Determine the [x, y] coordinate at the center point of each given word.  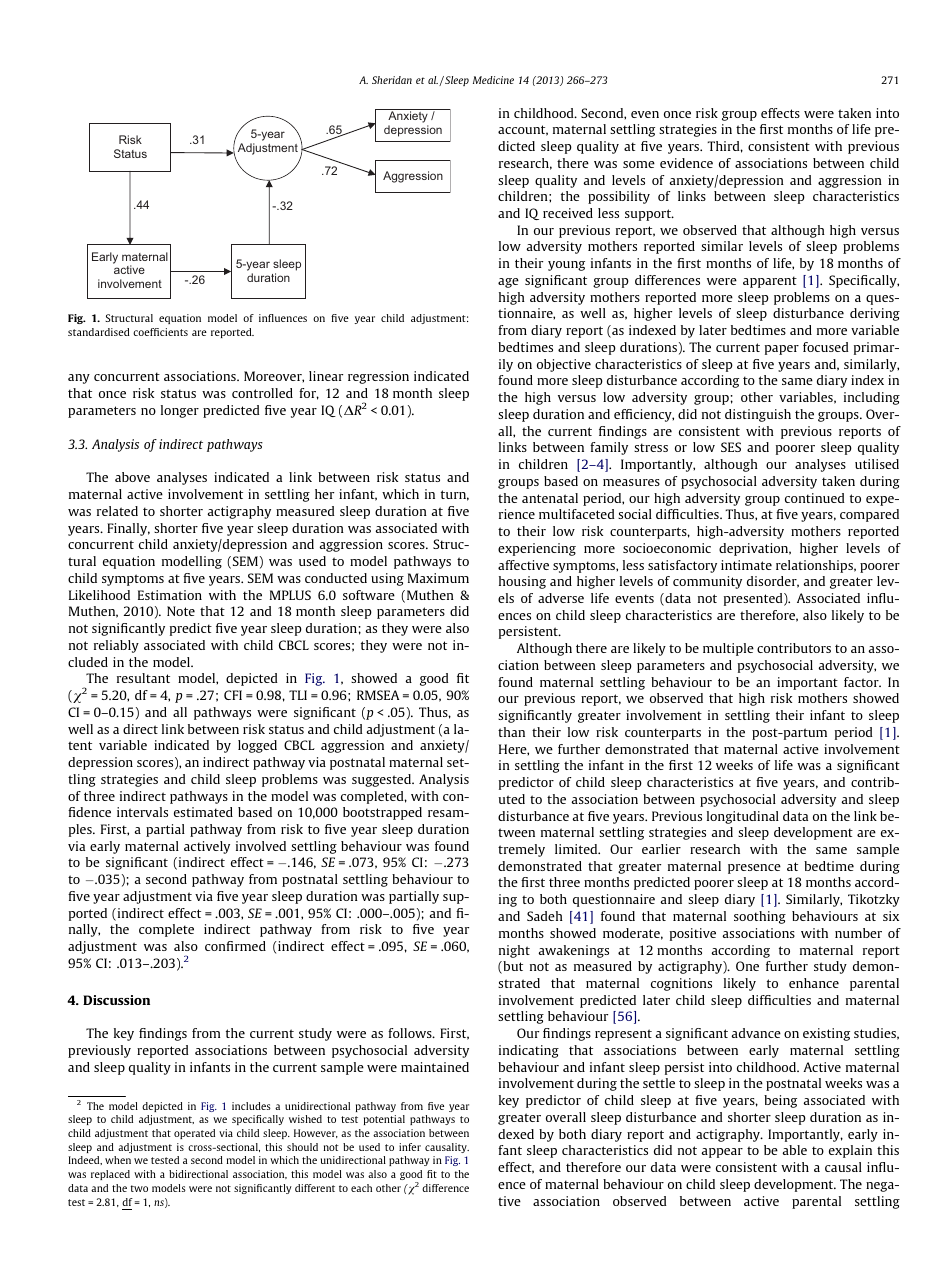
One [747, 966]
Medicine [493, 80]
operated [194, 1134]
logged [257, 746]
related [117, 511]
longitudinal [743, 817]
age [508, 283]
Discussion [116, 1000]
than [511, 732]
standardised [99, 332]
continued [815, 498]
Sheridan [392, 80]
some [639, 164]
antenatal [550, 498]
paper [782, 350]
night [514, 951]
